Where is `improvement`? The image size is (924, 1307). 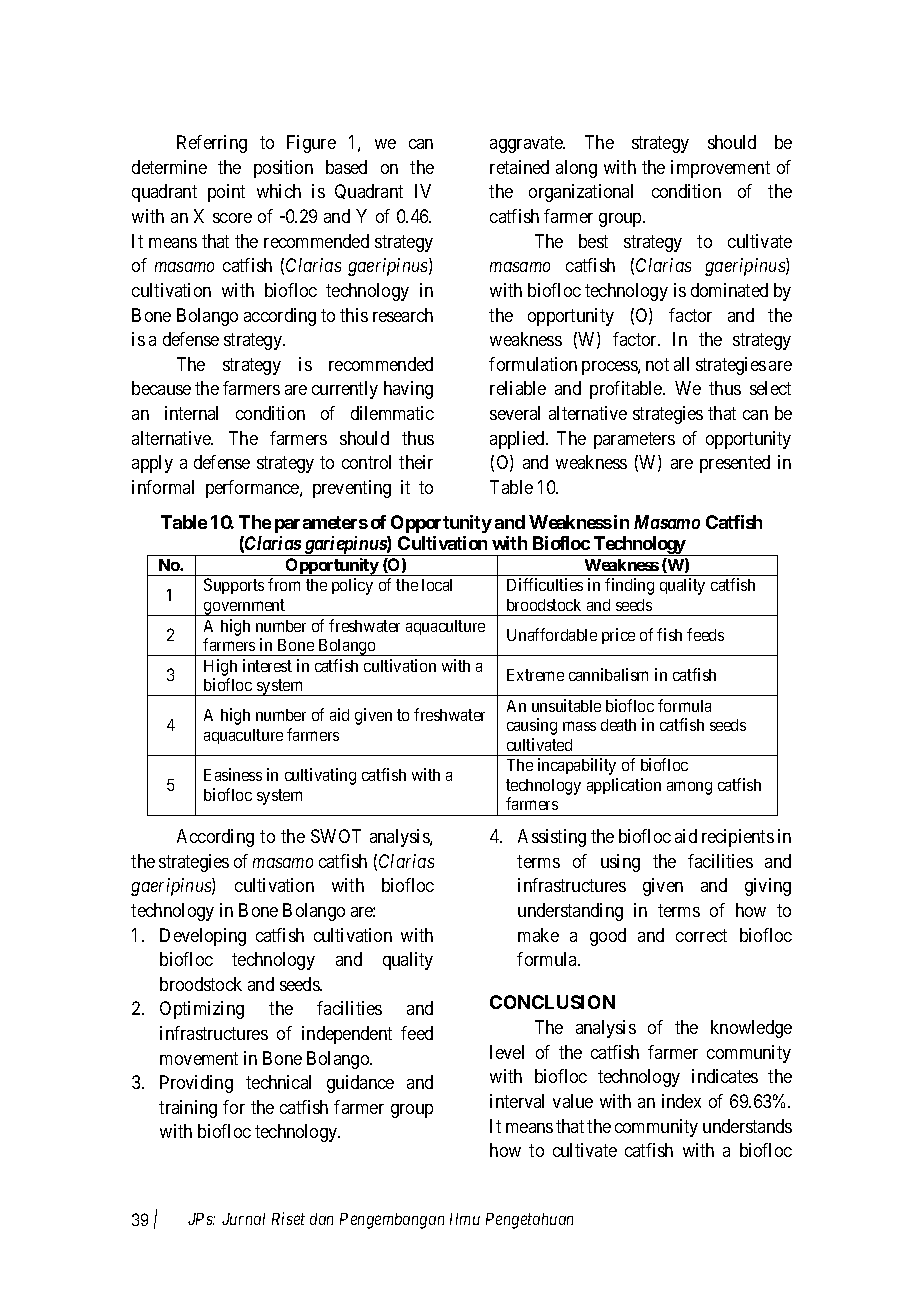 improvement is located at coordinates (720, 169).
